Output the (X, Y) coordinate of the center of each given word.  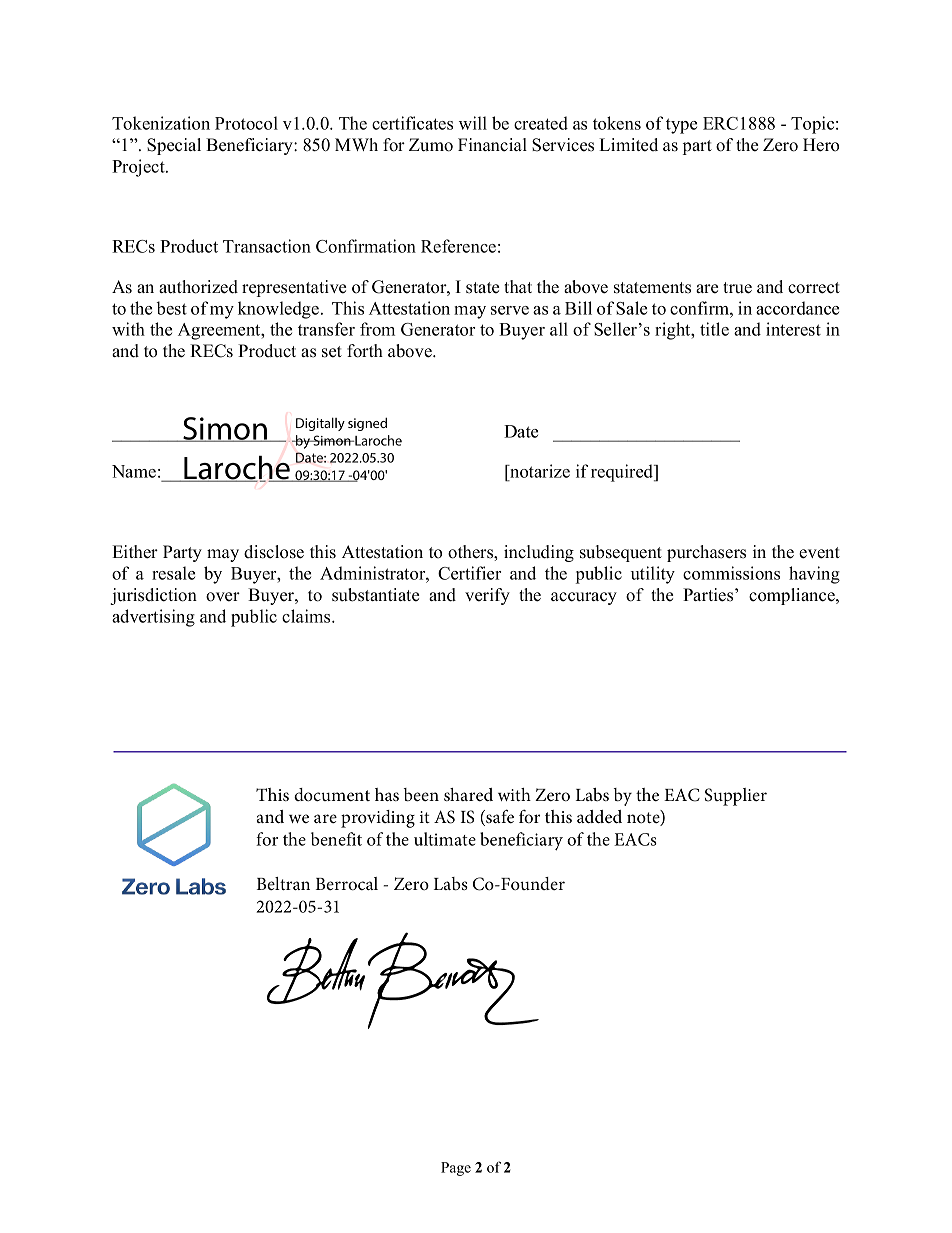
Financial (492, 145)
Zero (780, 145)
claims (307, 616)
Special (174, 146)
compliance (793, 596)
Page (456, 1169)
